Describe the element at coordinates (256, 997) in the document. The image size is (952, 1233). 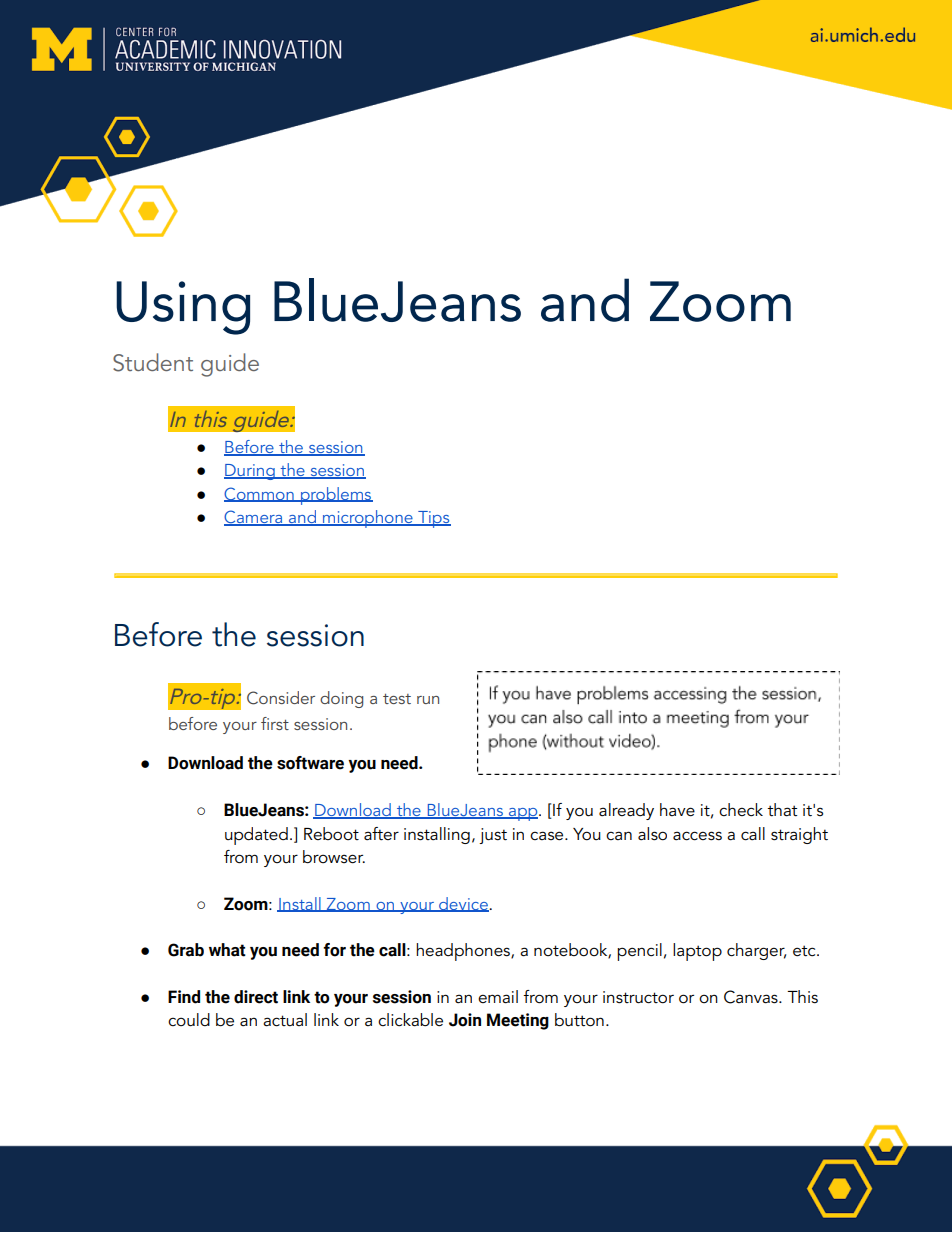
I see `direct` at that location.
